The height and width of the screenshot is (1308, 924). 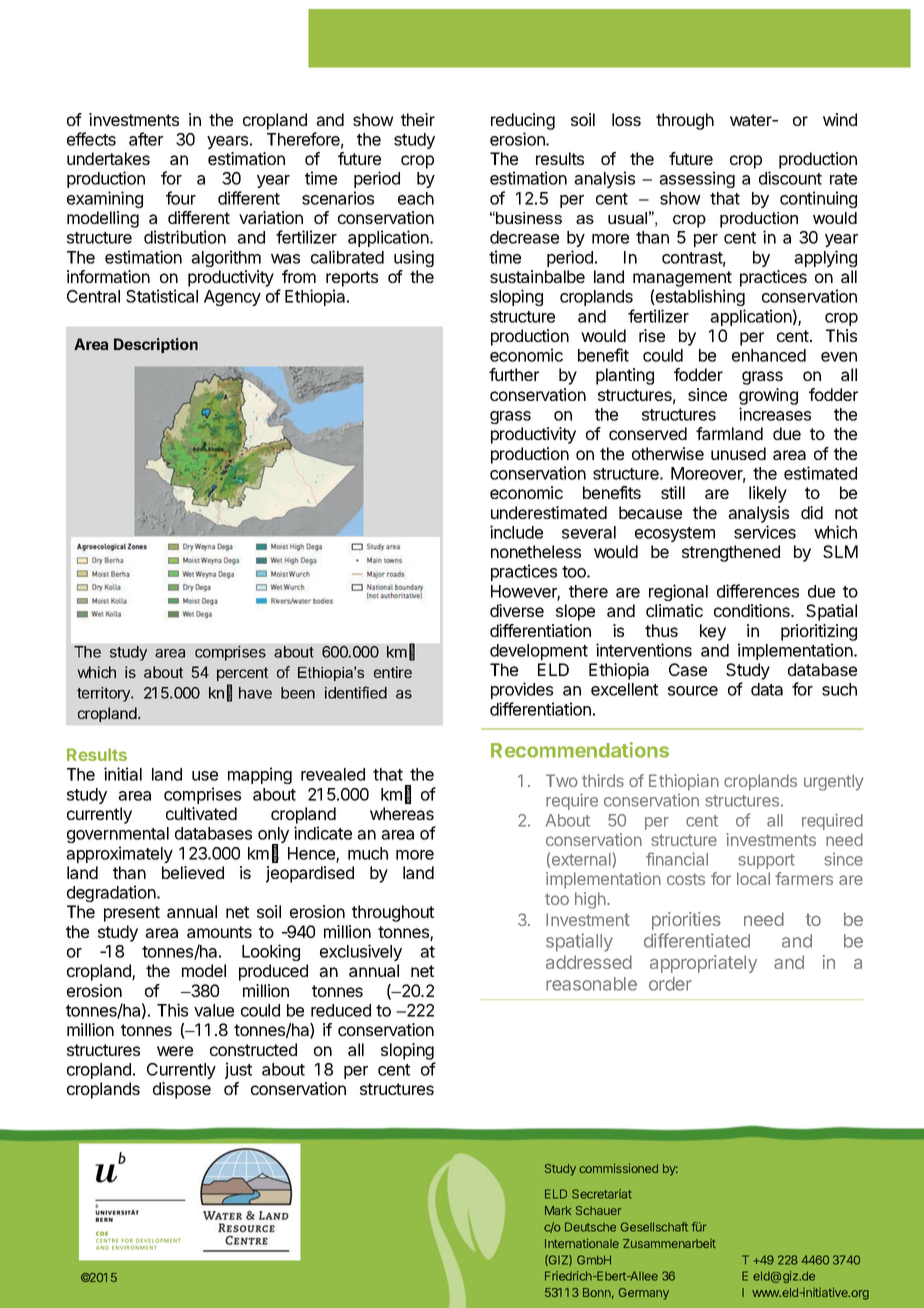 I want to click on after, so click(x=146, y=139).
